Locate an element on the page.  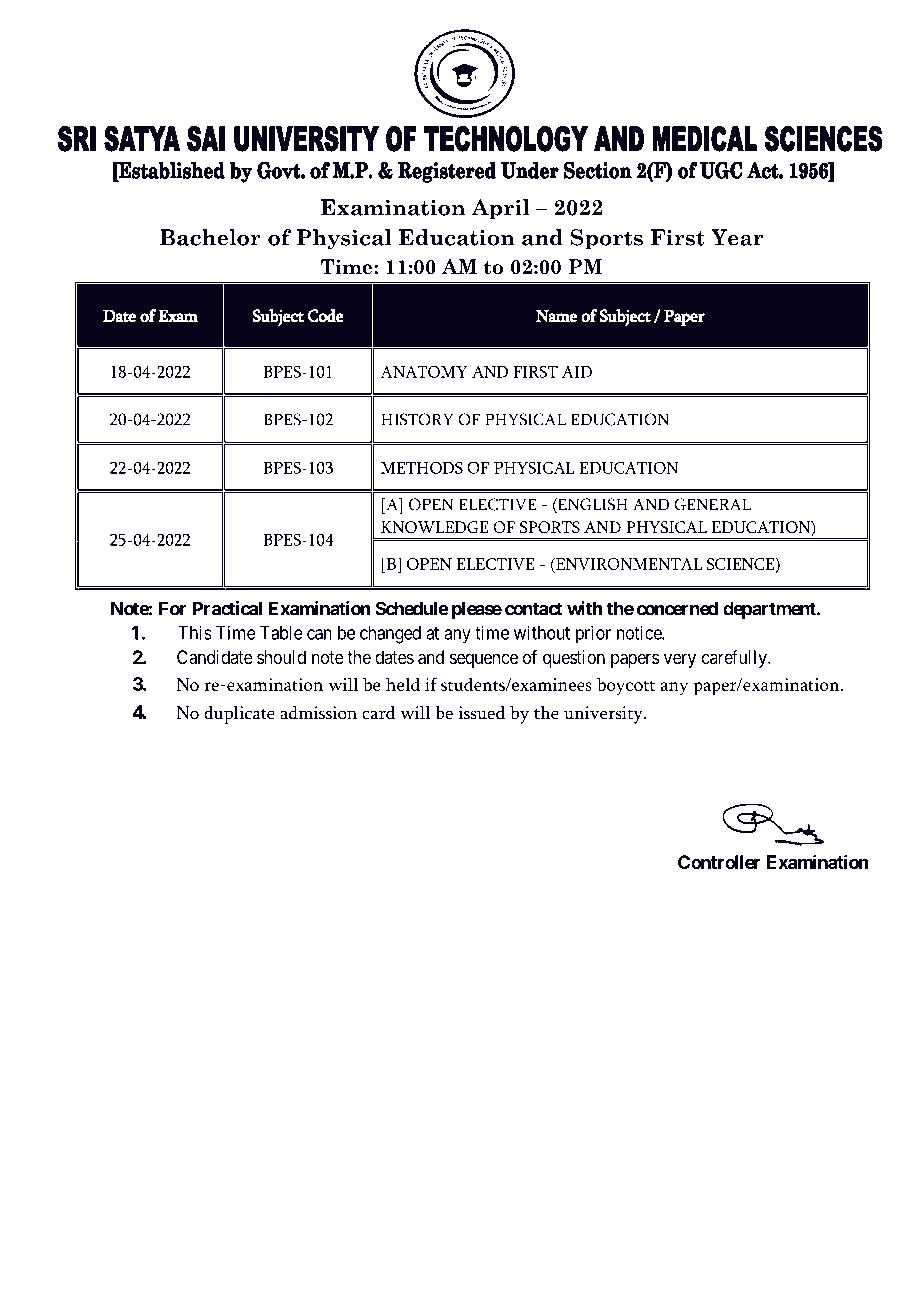
issued is located at coordinates (482, 713).
